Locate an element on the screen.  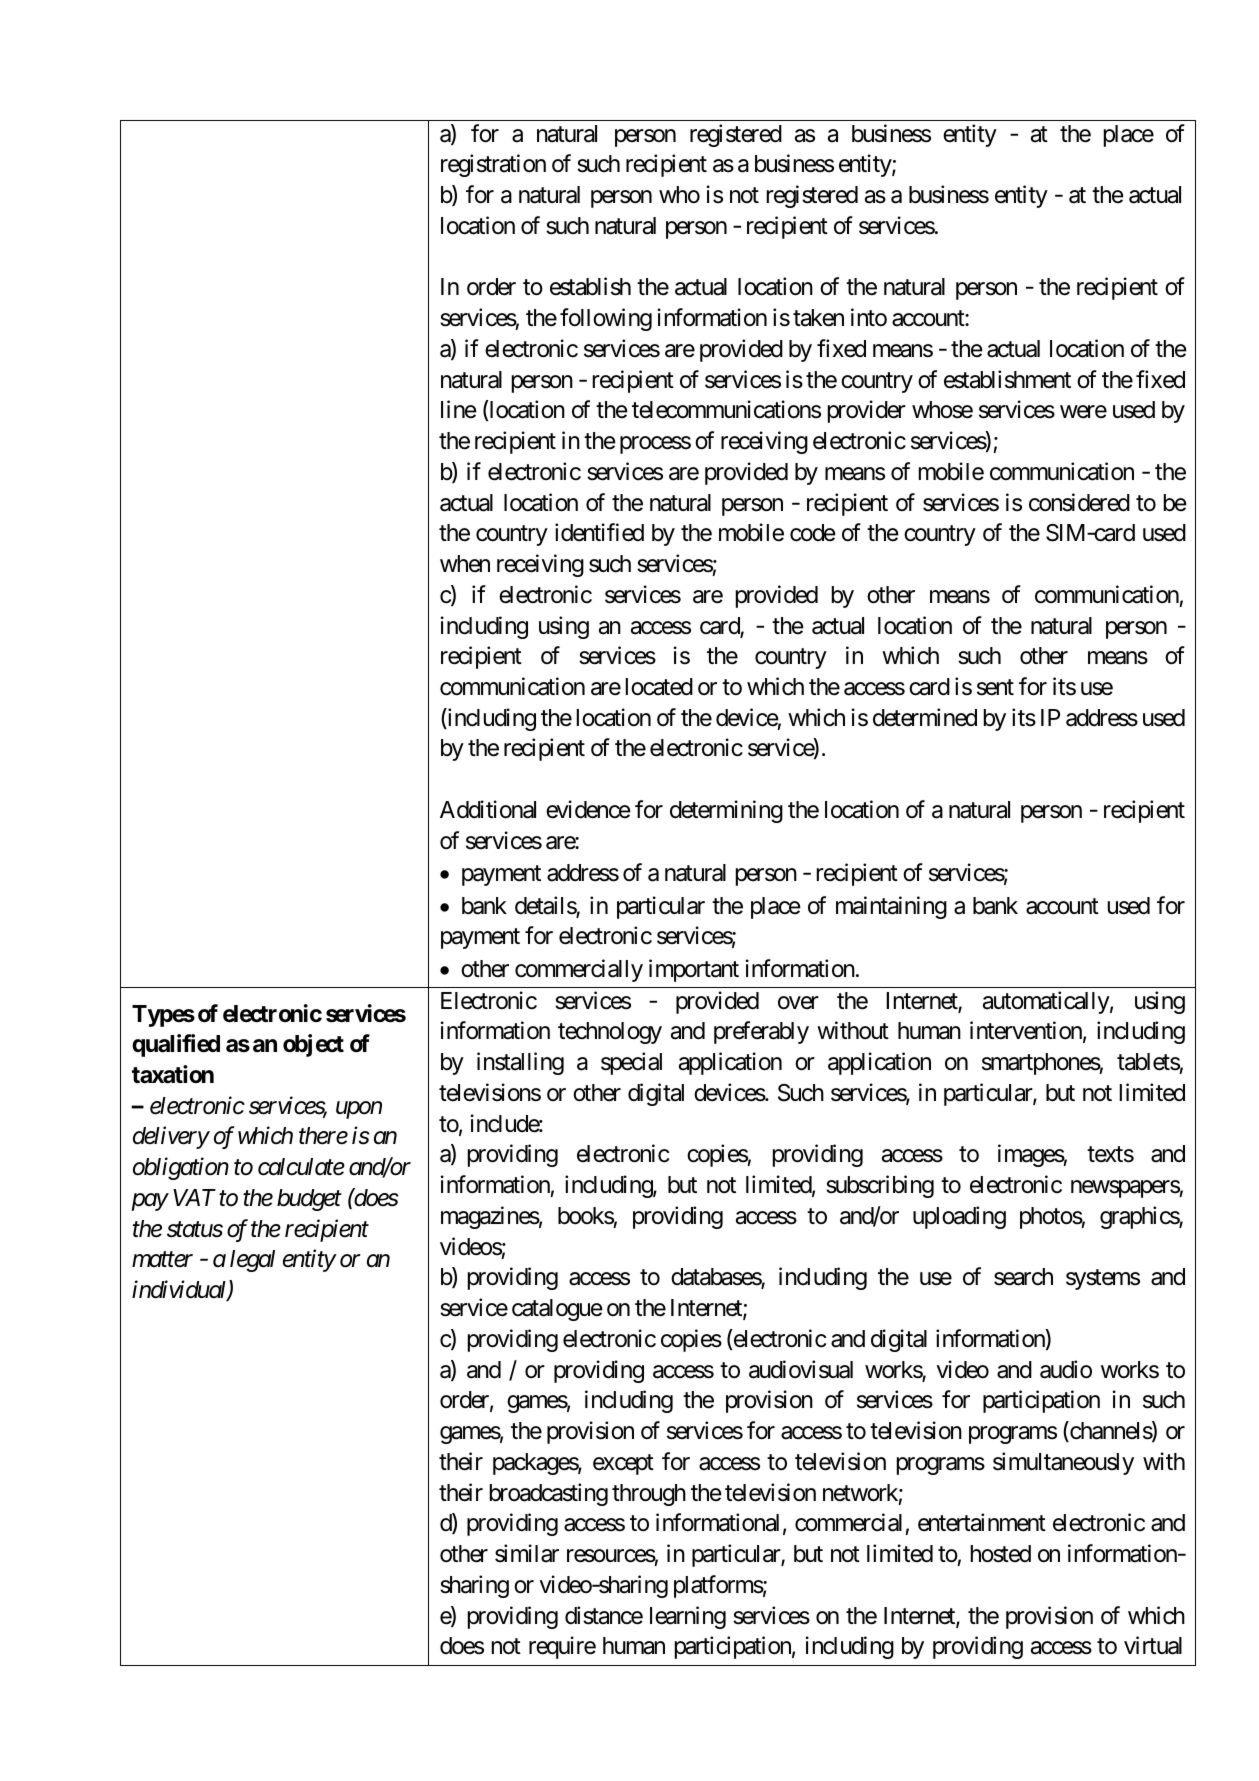
important is located at coordinates (694, 970).
